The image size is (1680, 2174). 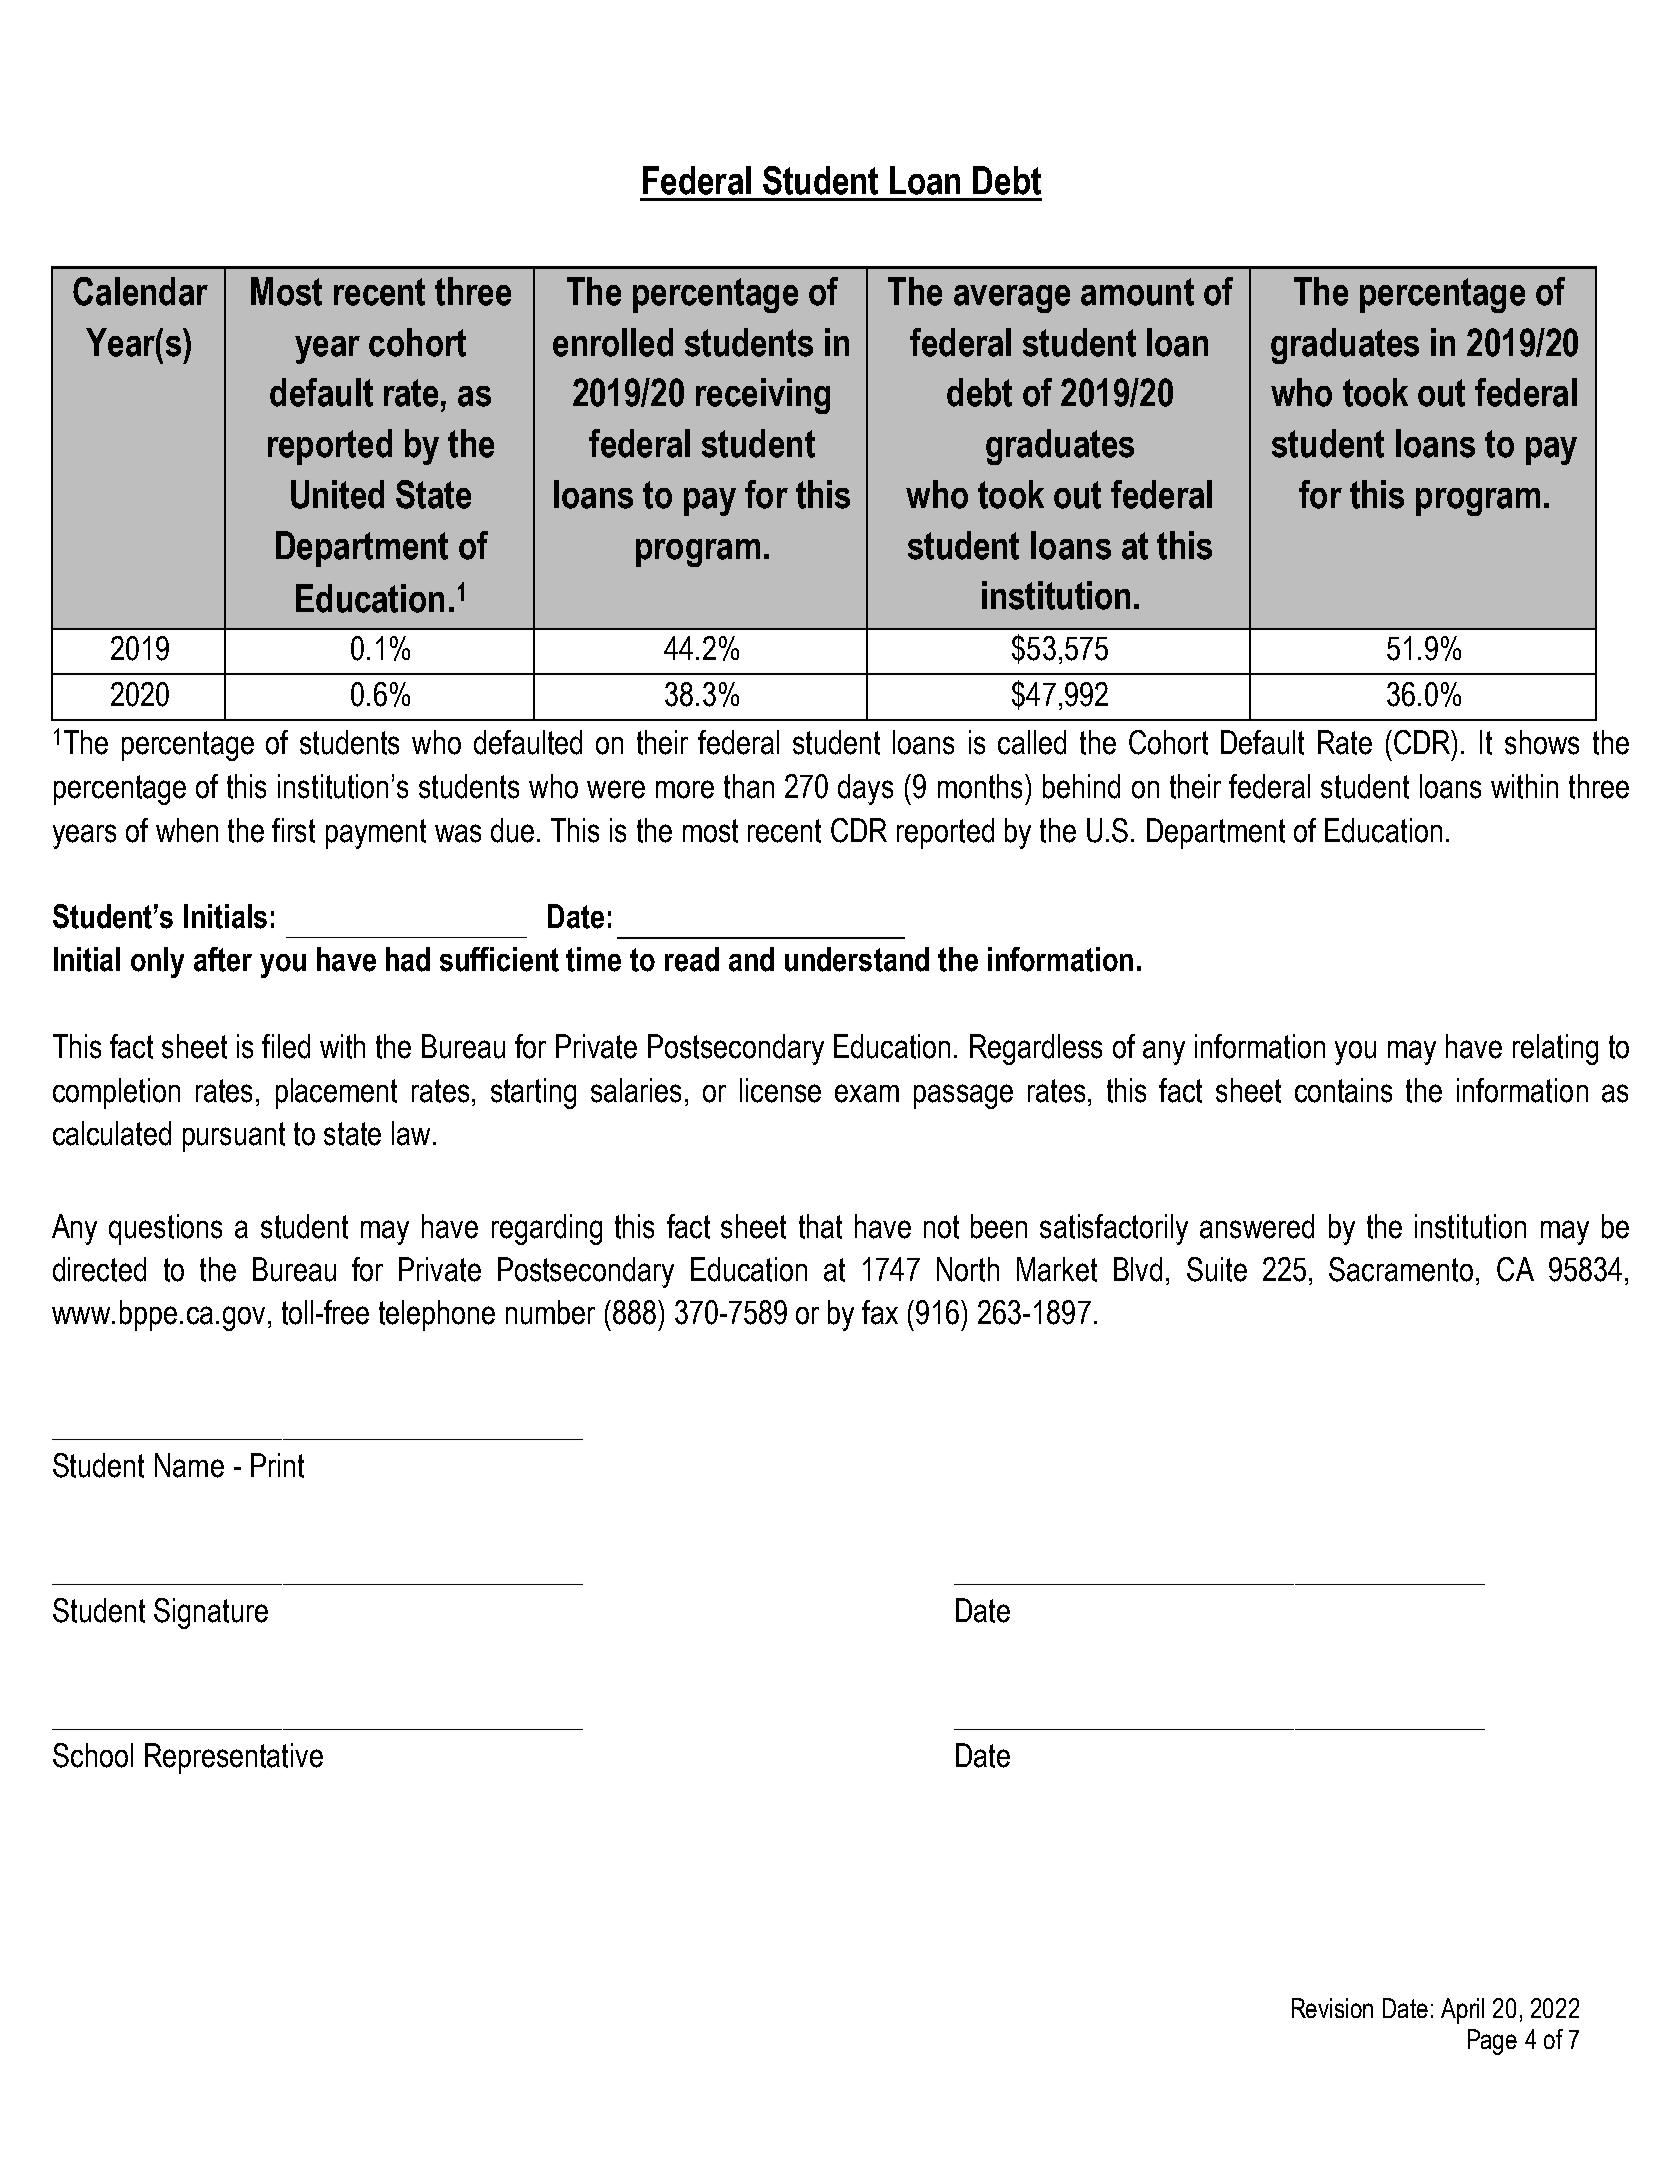 What do you see at coordinates (763, 396) in the document?
I see `receiving` at bounding box center [763, 396].
